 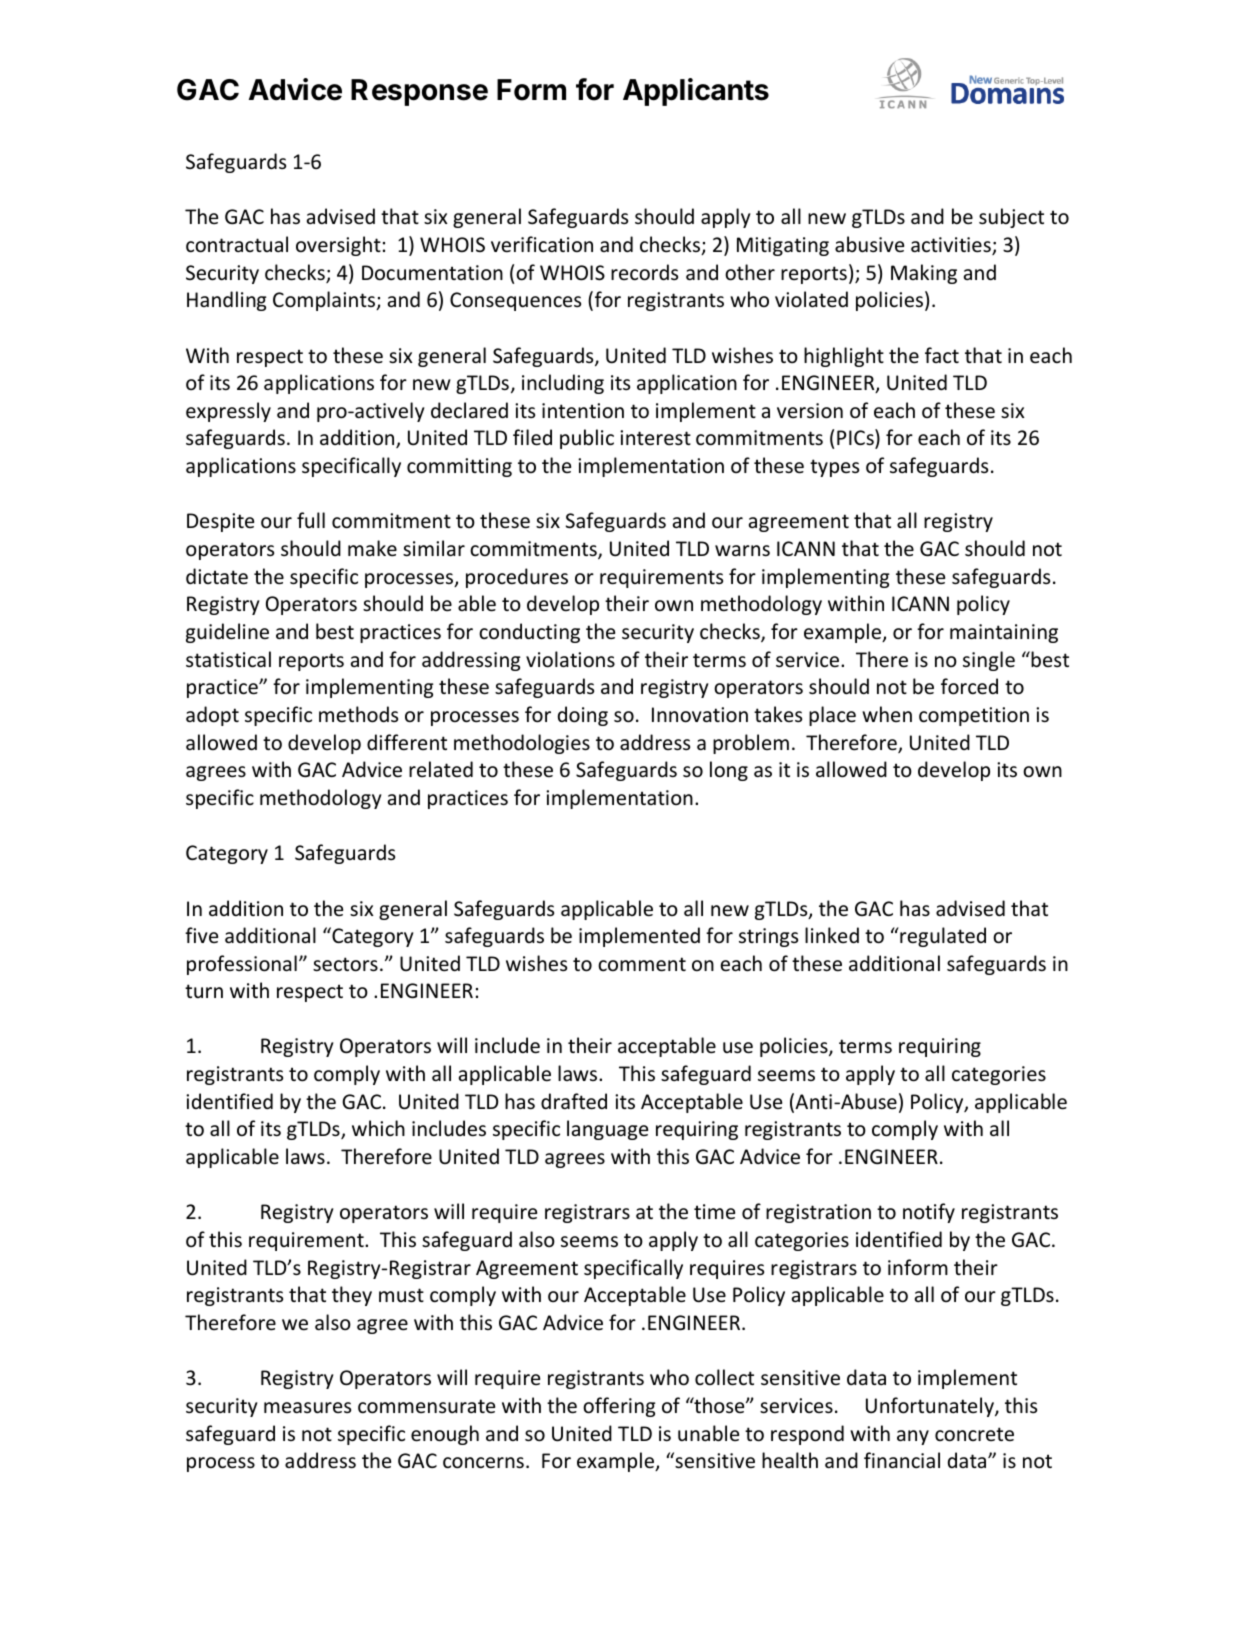 What do you see at coordinates (1004, 633) in the screenshot?
I see `maintaining` at bounding box center [1004, 633].
